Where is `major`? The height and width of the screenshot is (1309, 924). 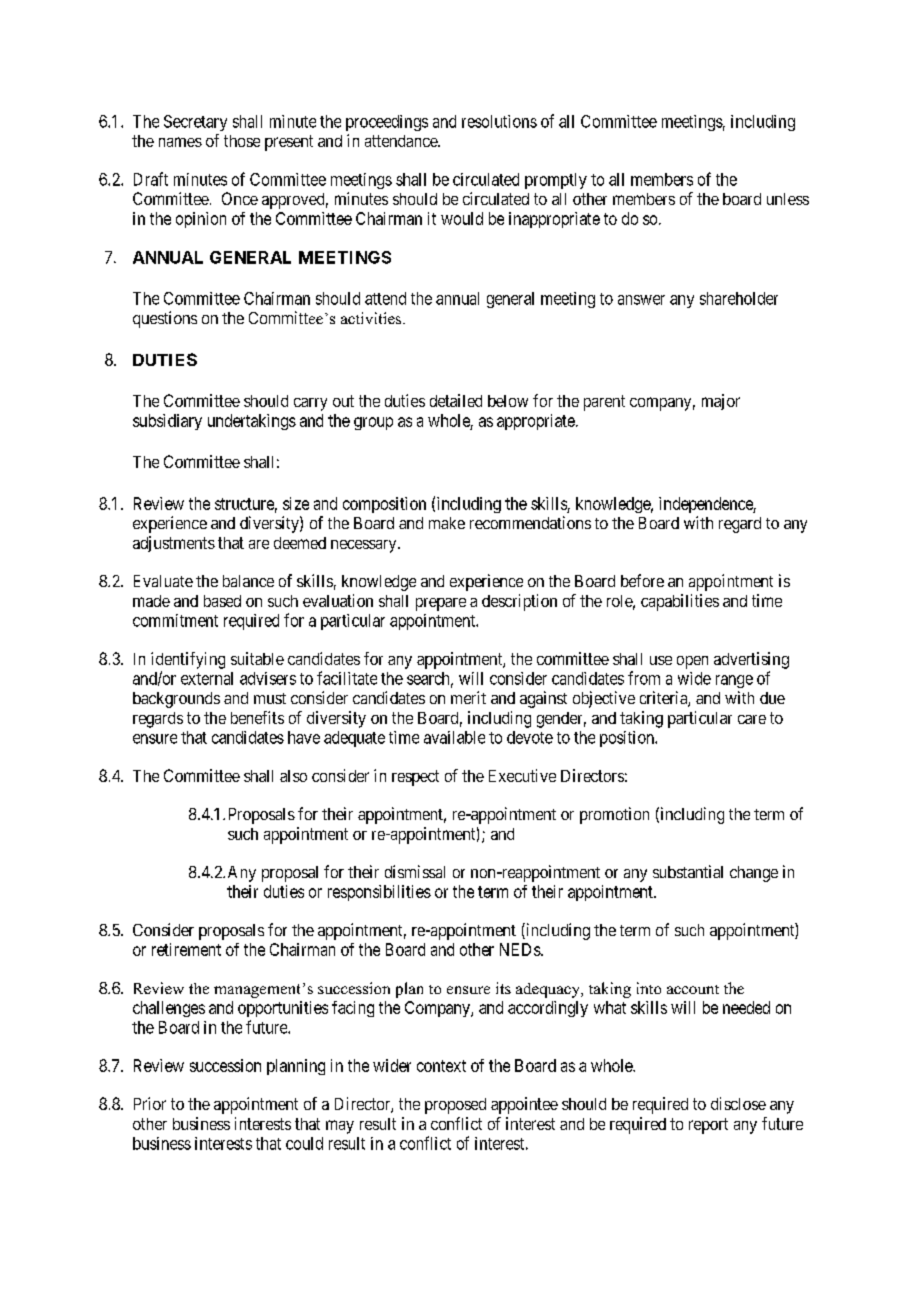
major is located at coordinates (721, 402).
